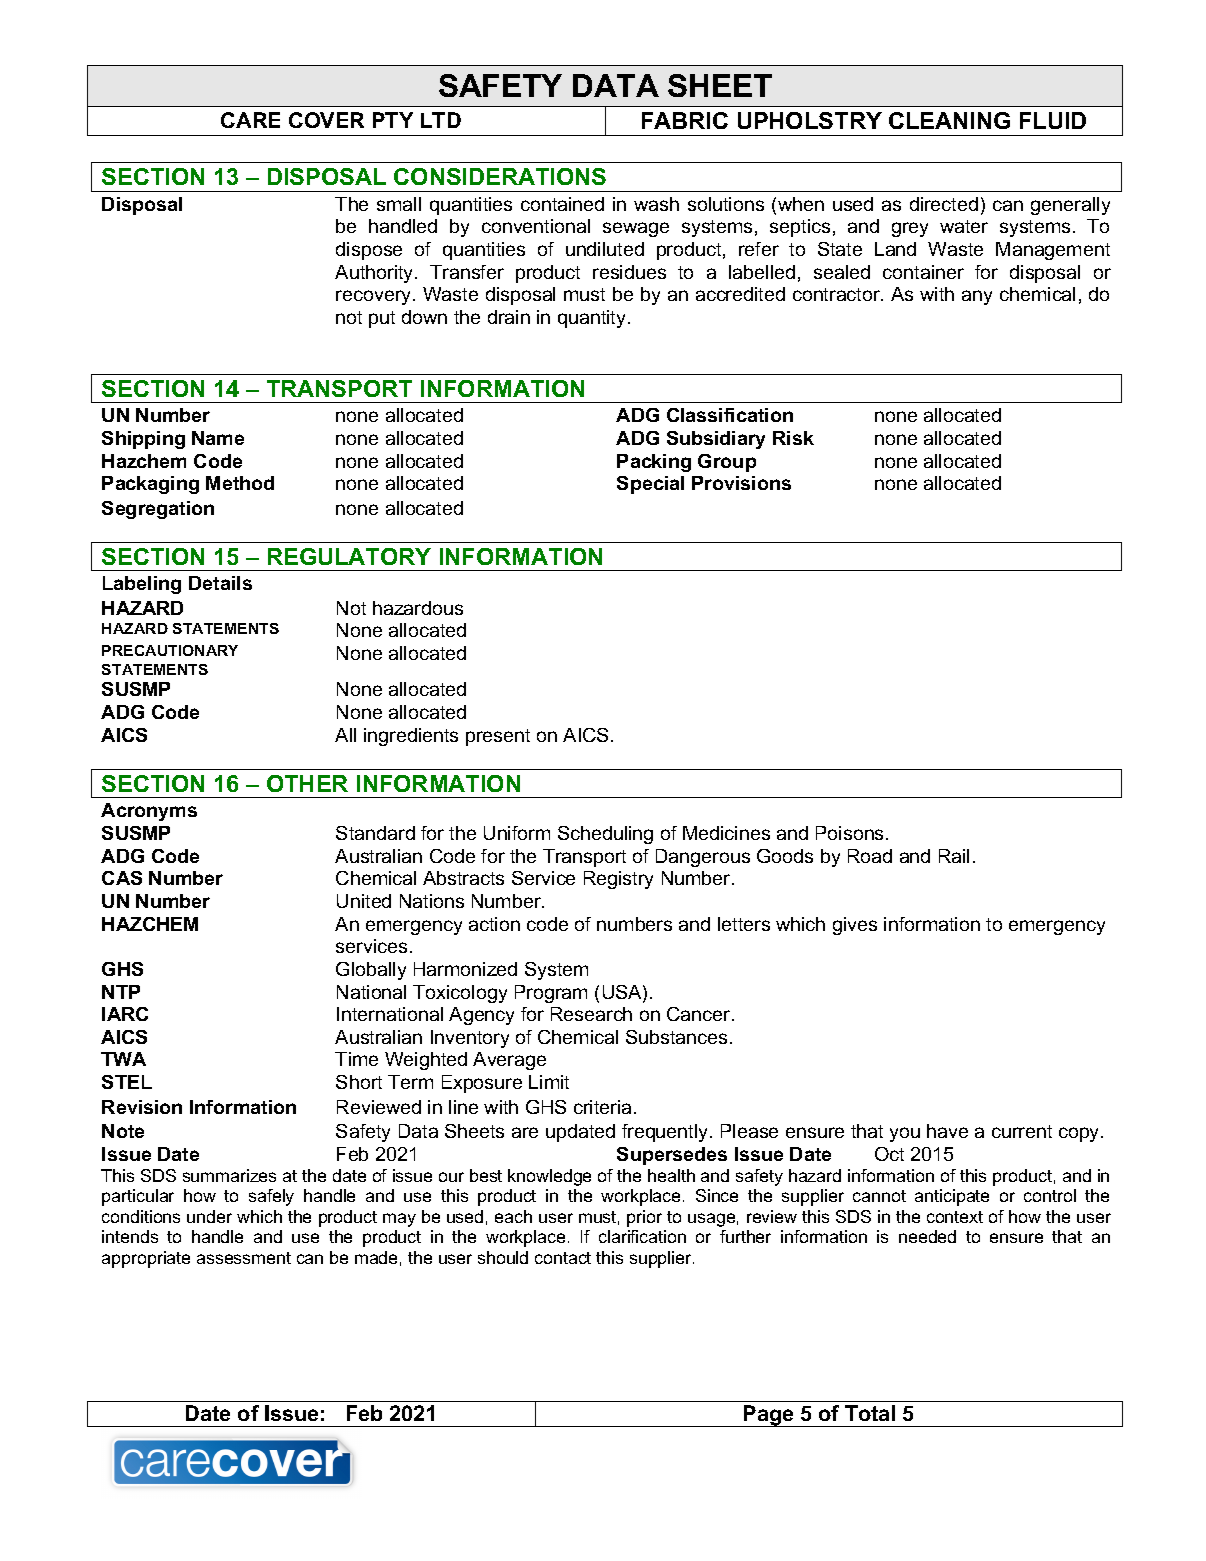  I want to click on assessment, so click(244, 1258).
